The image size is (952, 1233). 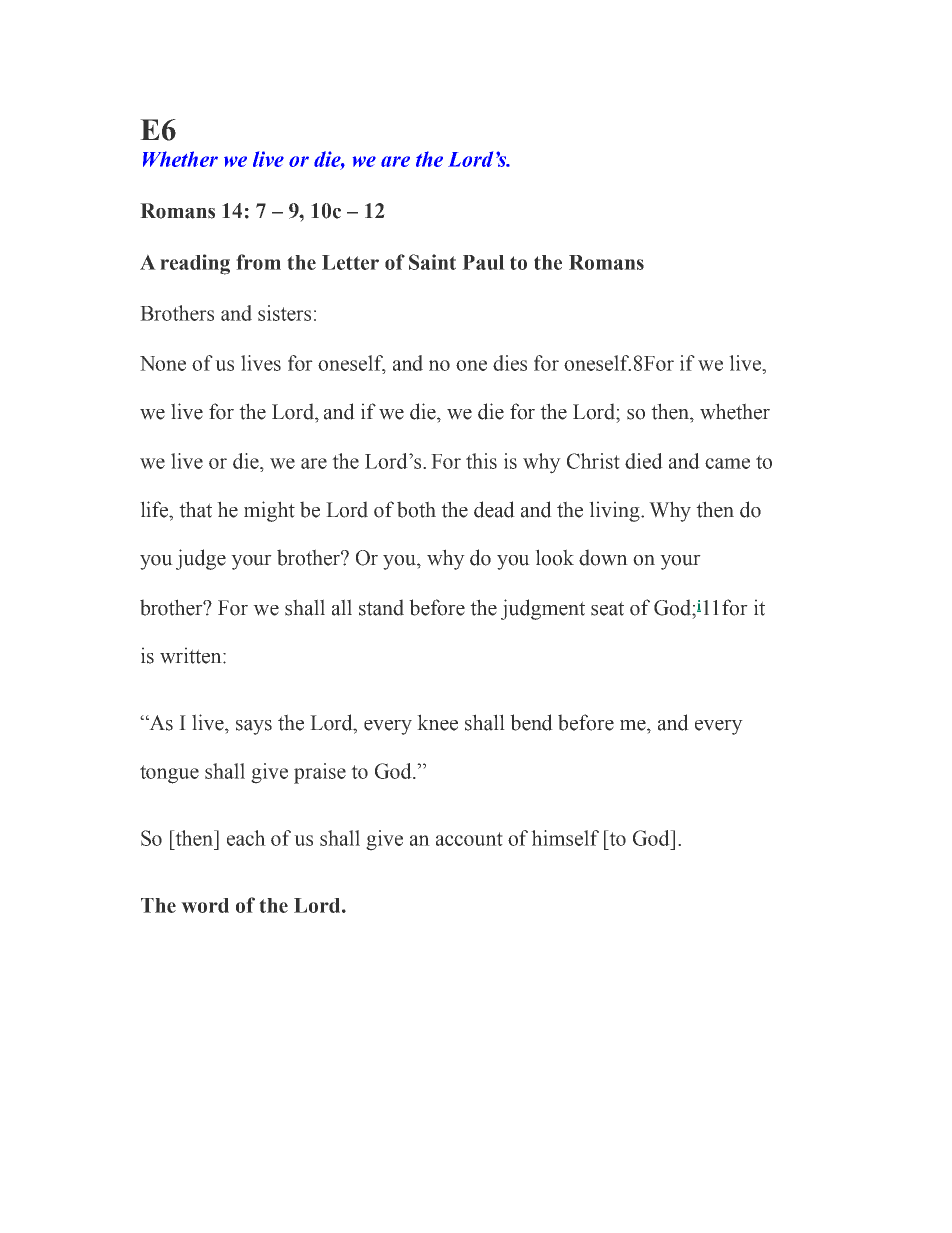 What do you see at coordinates (192, 655) in the document?
I see `written` at bounding box center [192, 655].
